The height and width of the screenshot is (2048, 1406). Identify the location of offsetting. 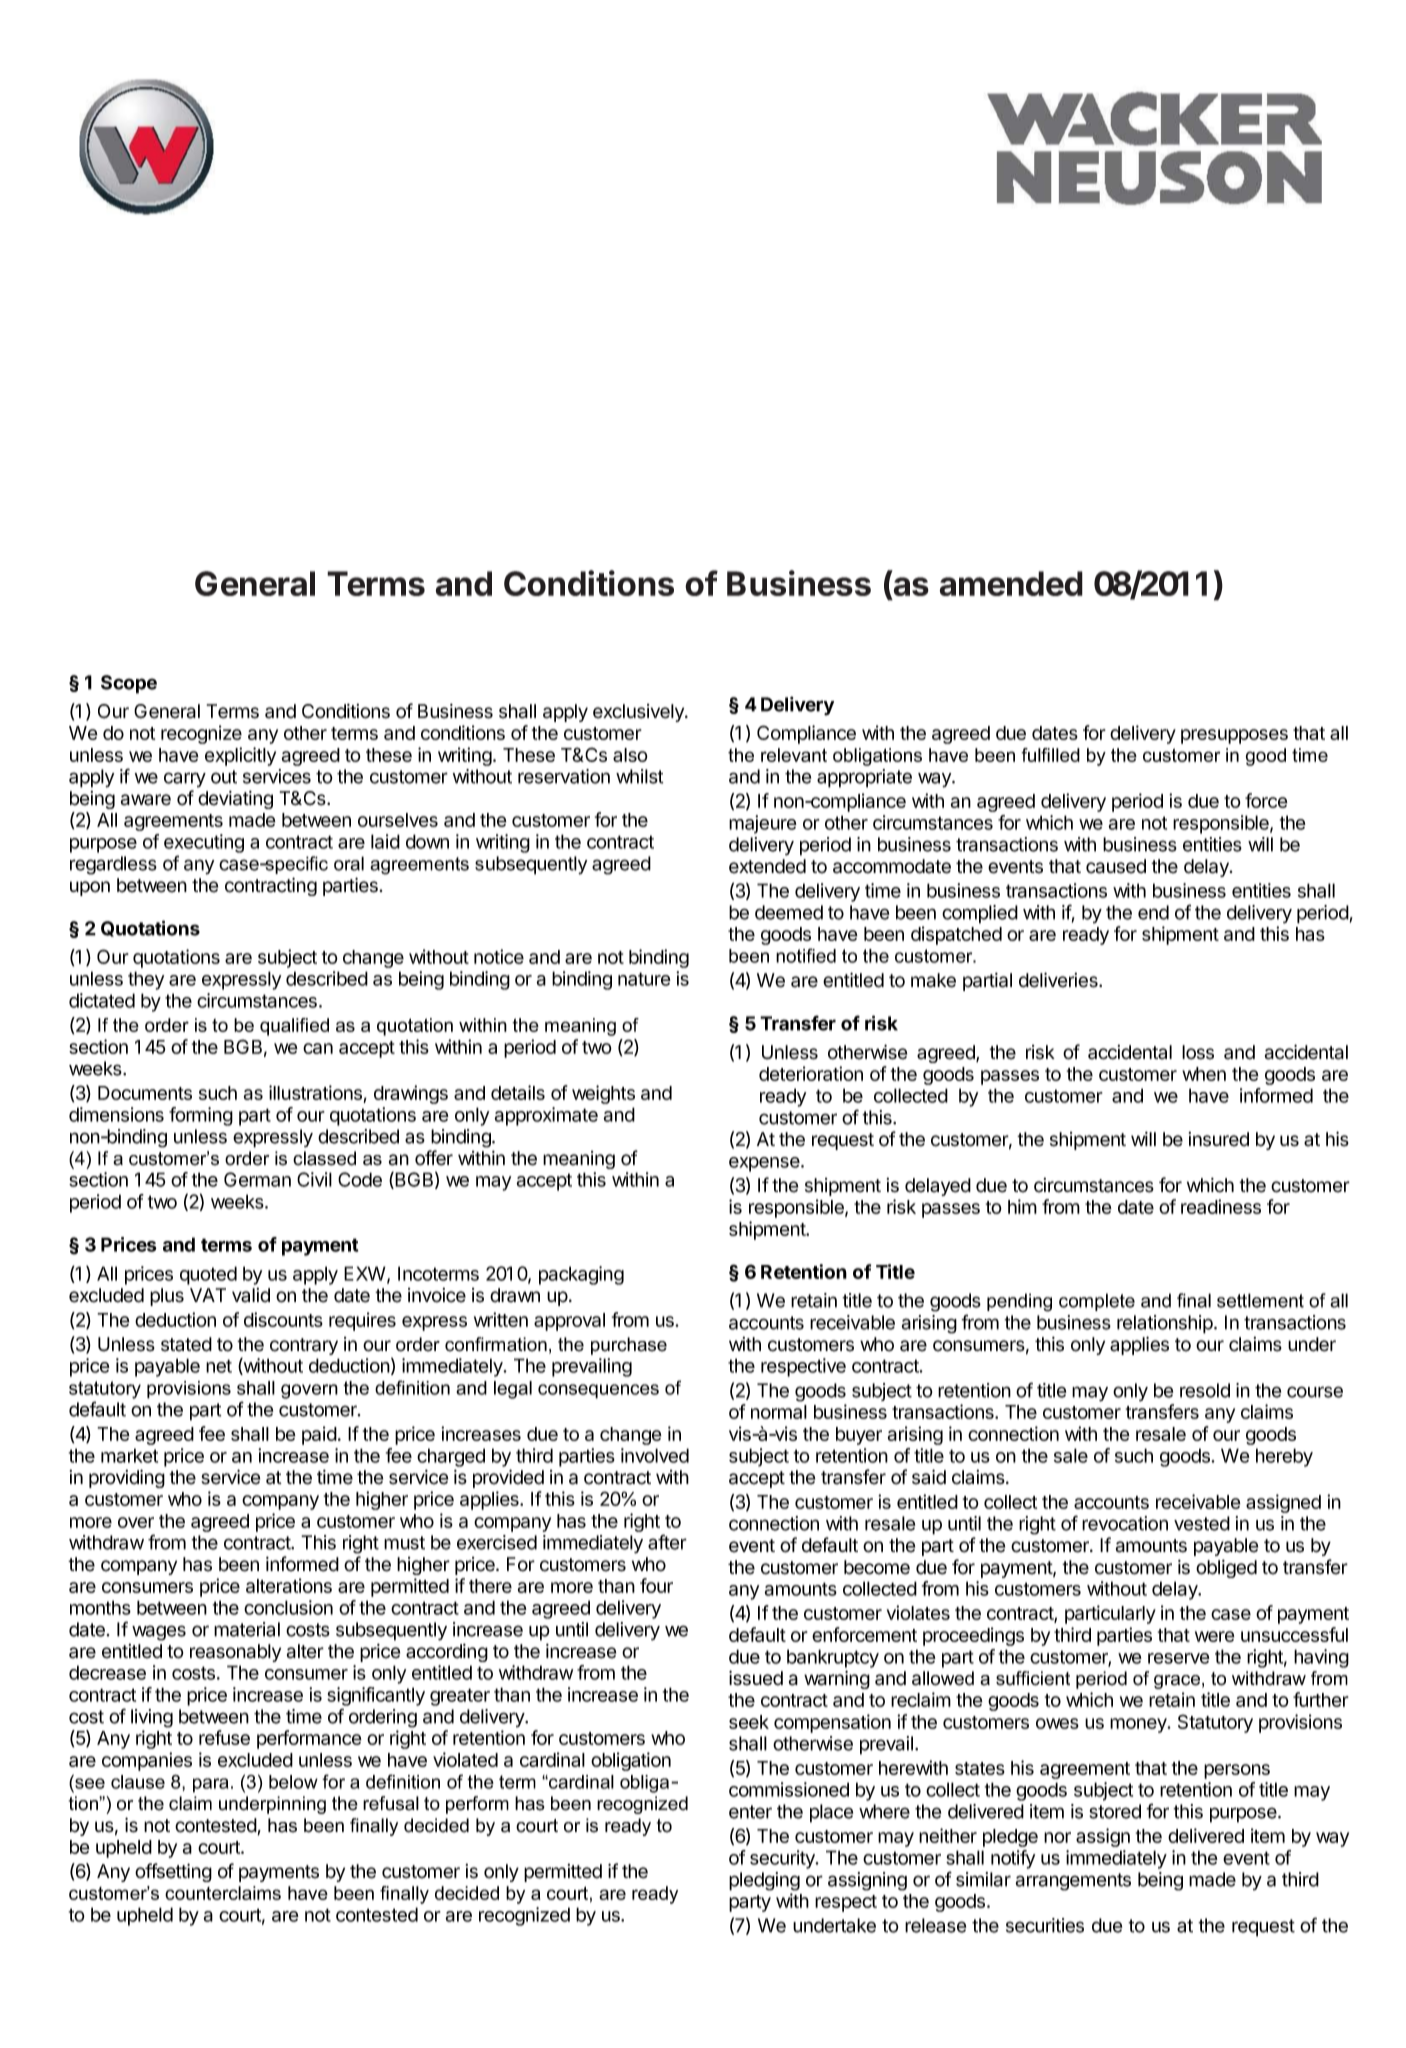
(173, 1872).
